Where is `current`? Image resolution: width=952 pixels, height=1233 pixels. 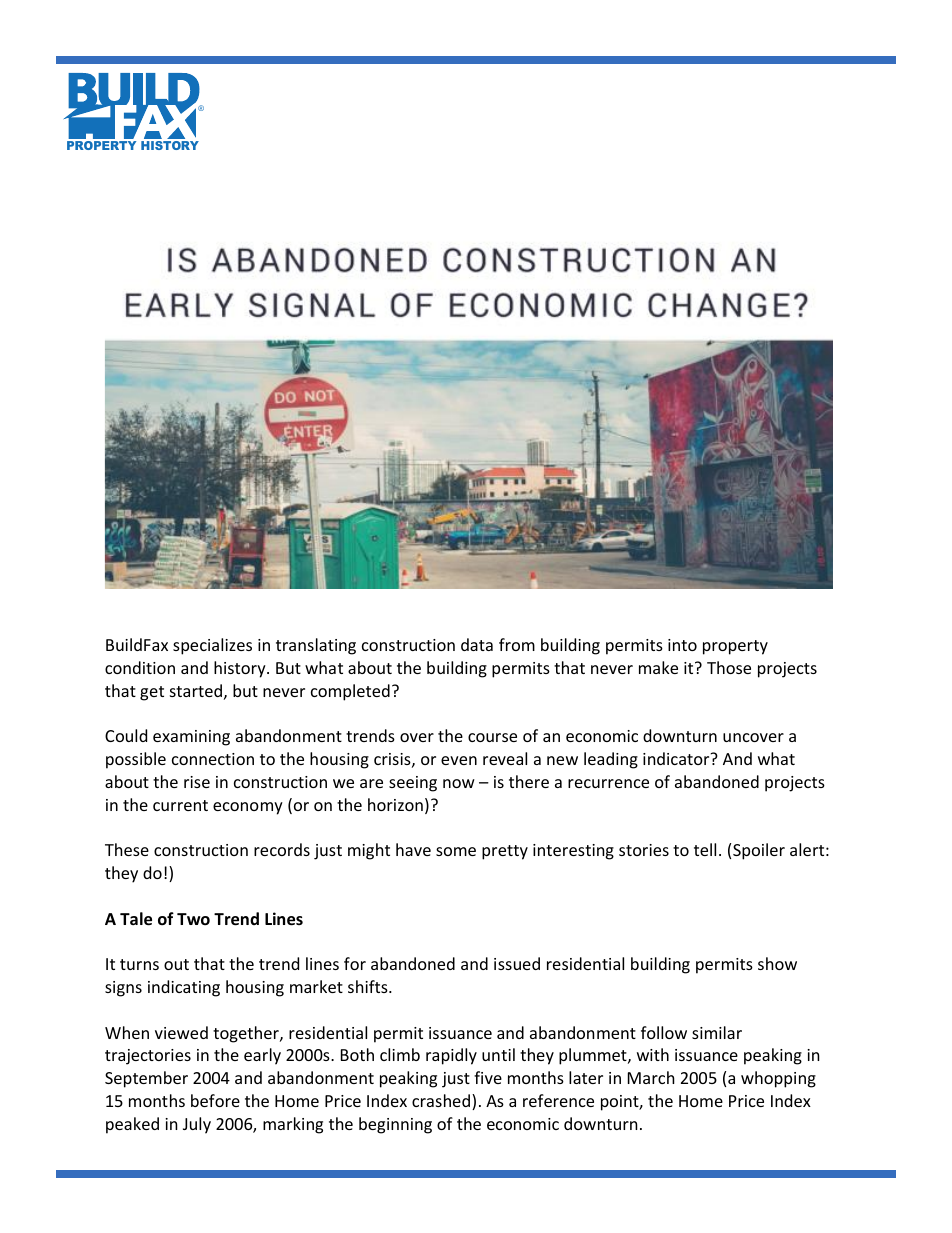 current is located at coordinates (180, 805).
